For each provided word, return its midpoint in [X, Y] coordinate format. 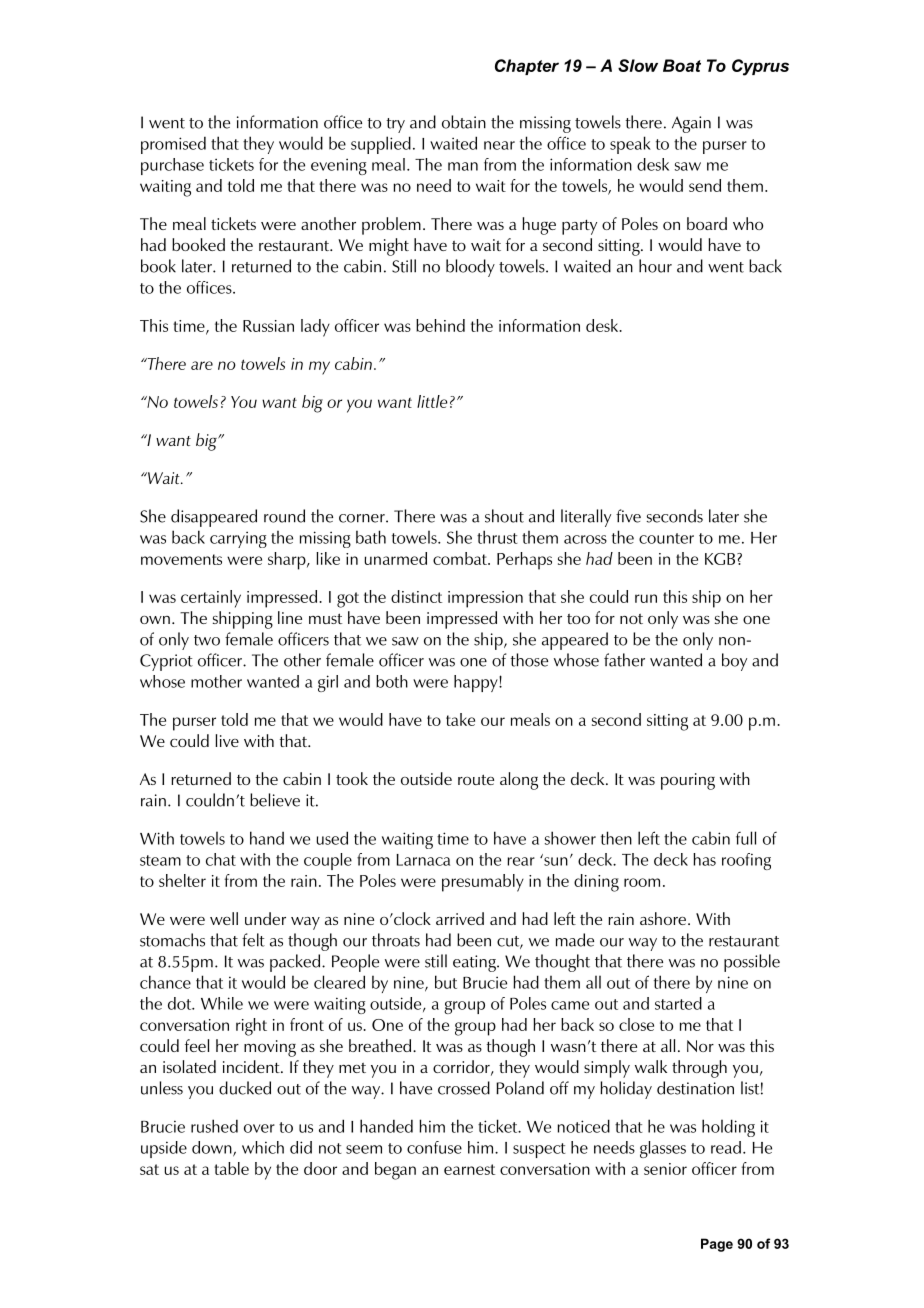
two [207, 640]
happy [477, 683]
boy [734, 662]
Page [717, 1245]
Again [691, 124]
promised [173, 145]
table [231, 1168]
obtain [464, 122]
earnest [469, 1169]
